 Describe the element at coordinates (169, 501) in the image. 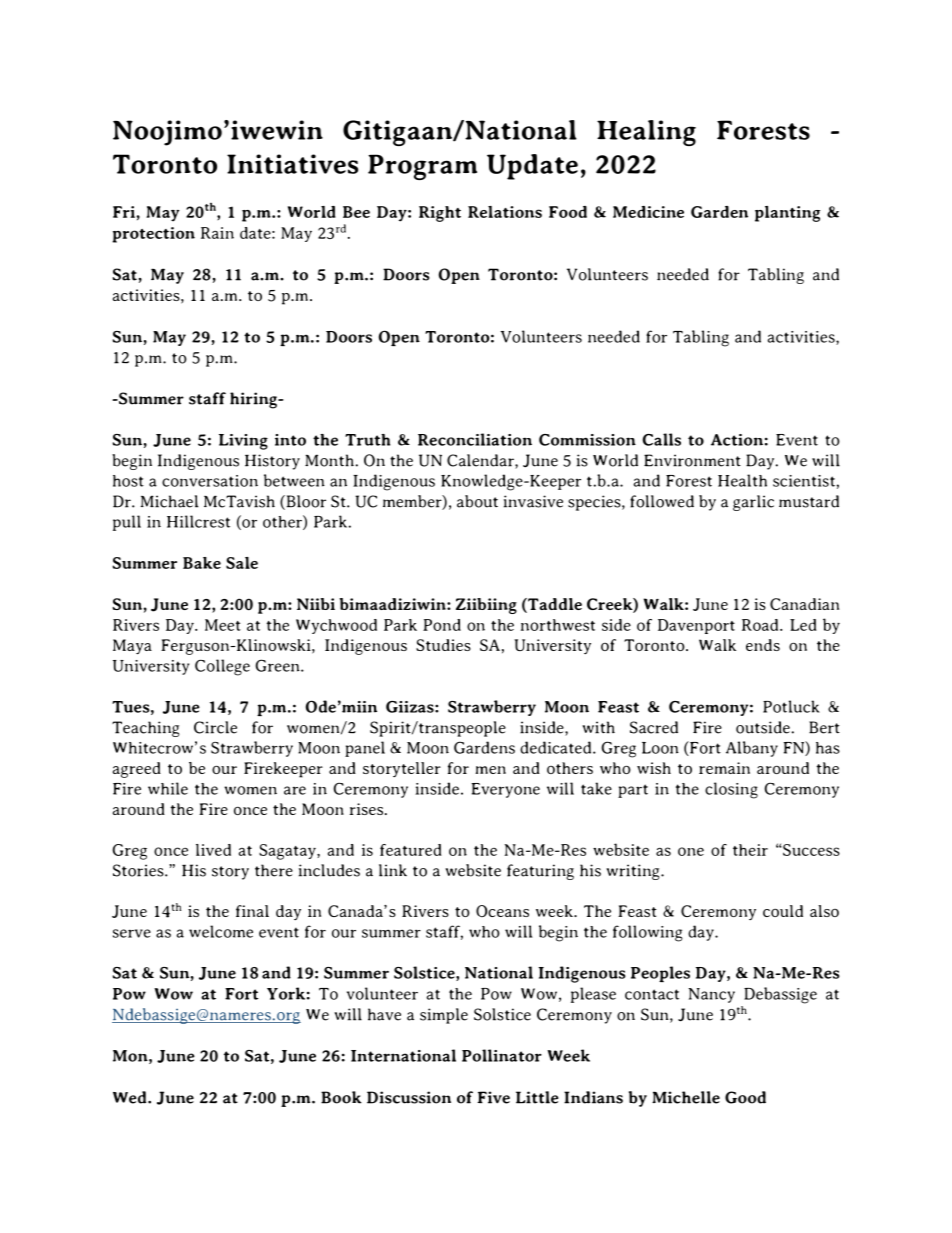

I see `Michael` at that location.
